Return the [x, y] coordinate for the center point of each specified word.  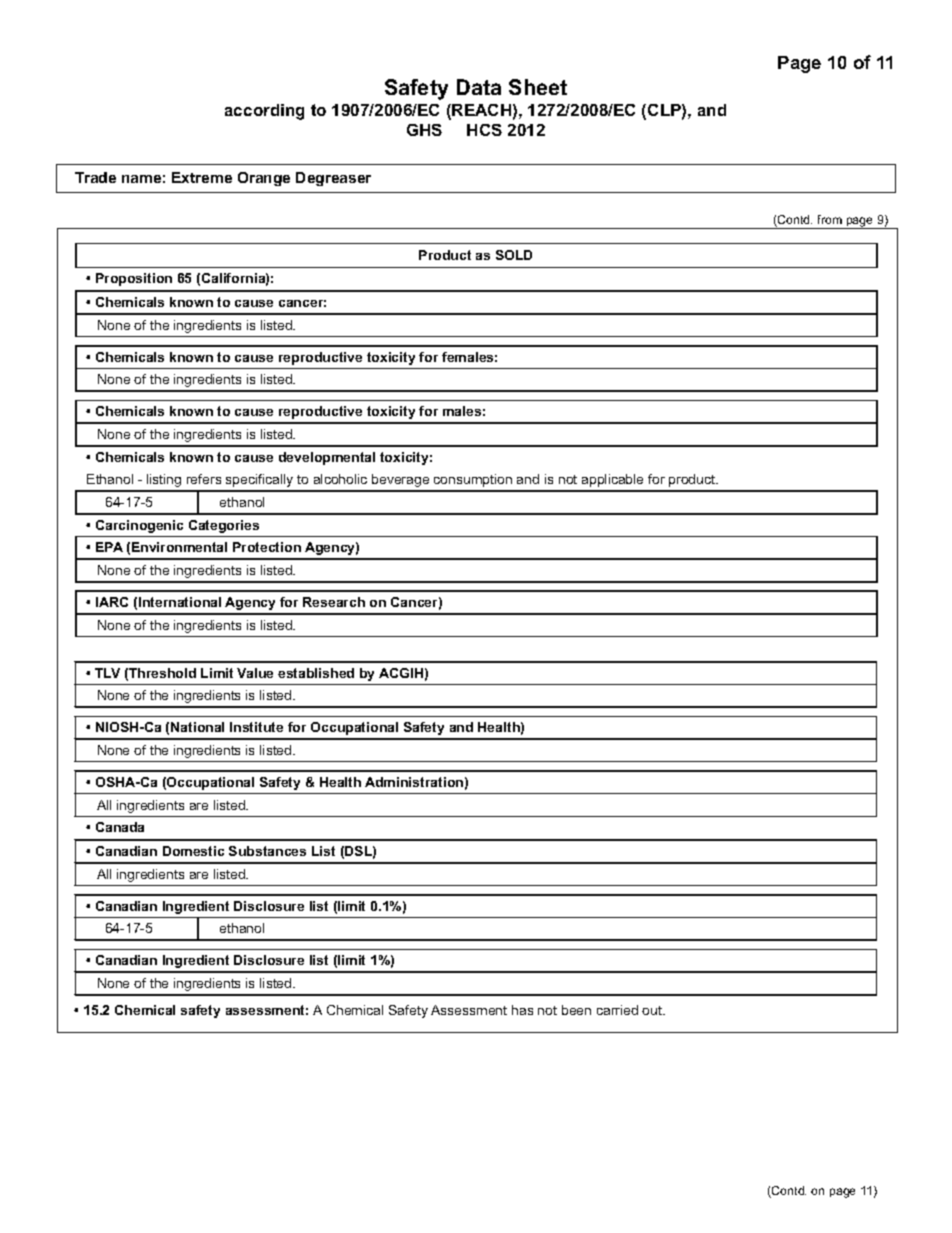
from [830, 219]
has [522, 1010]
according [264, 112]
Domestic [193, 851]
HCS [484, 130]
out [653, 1010]
